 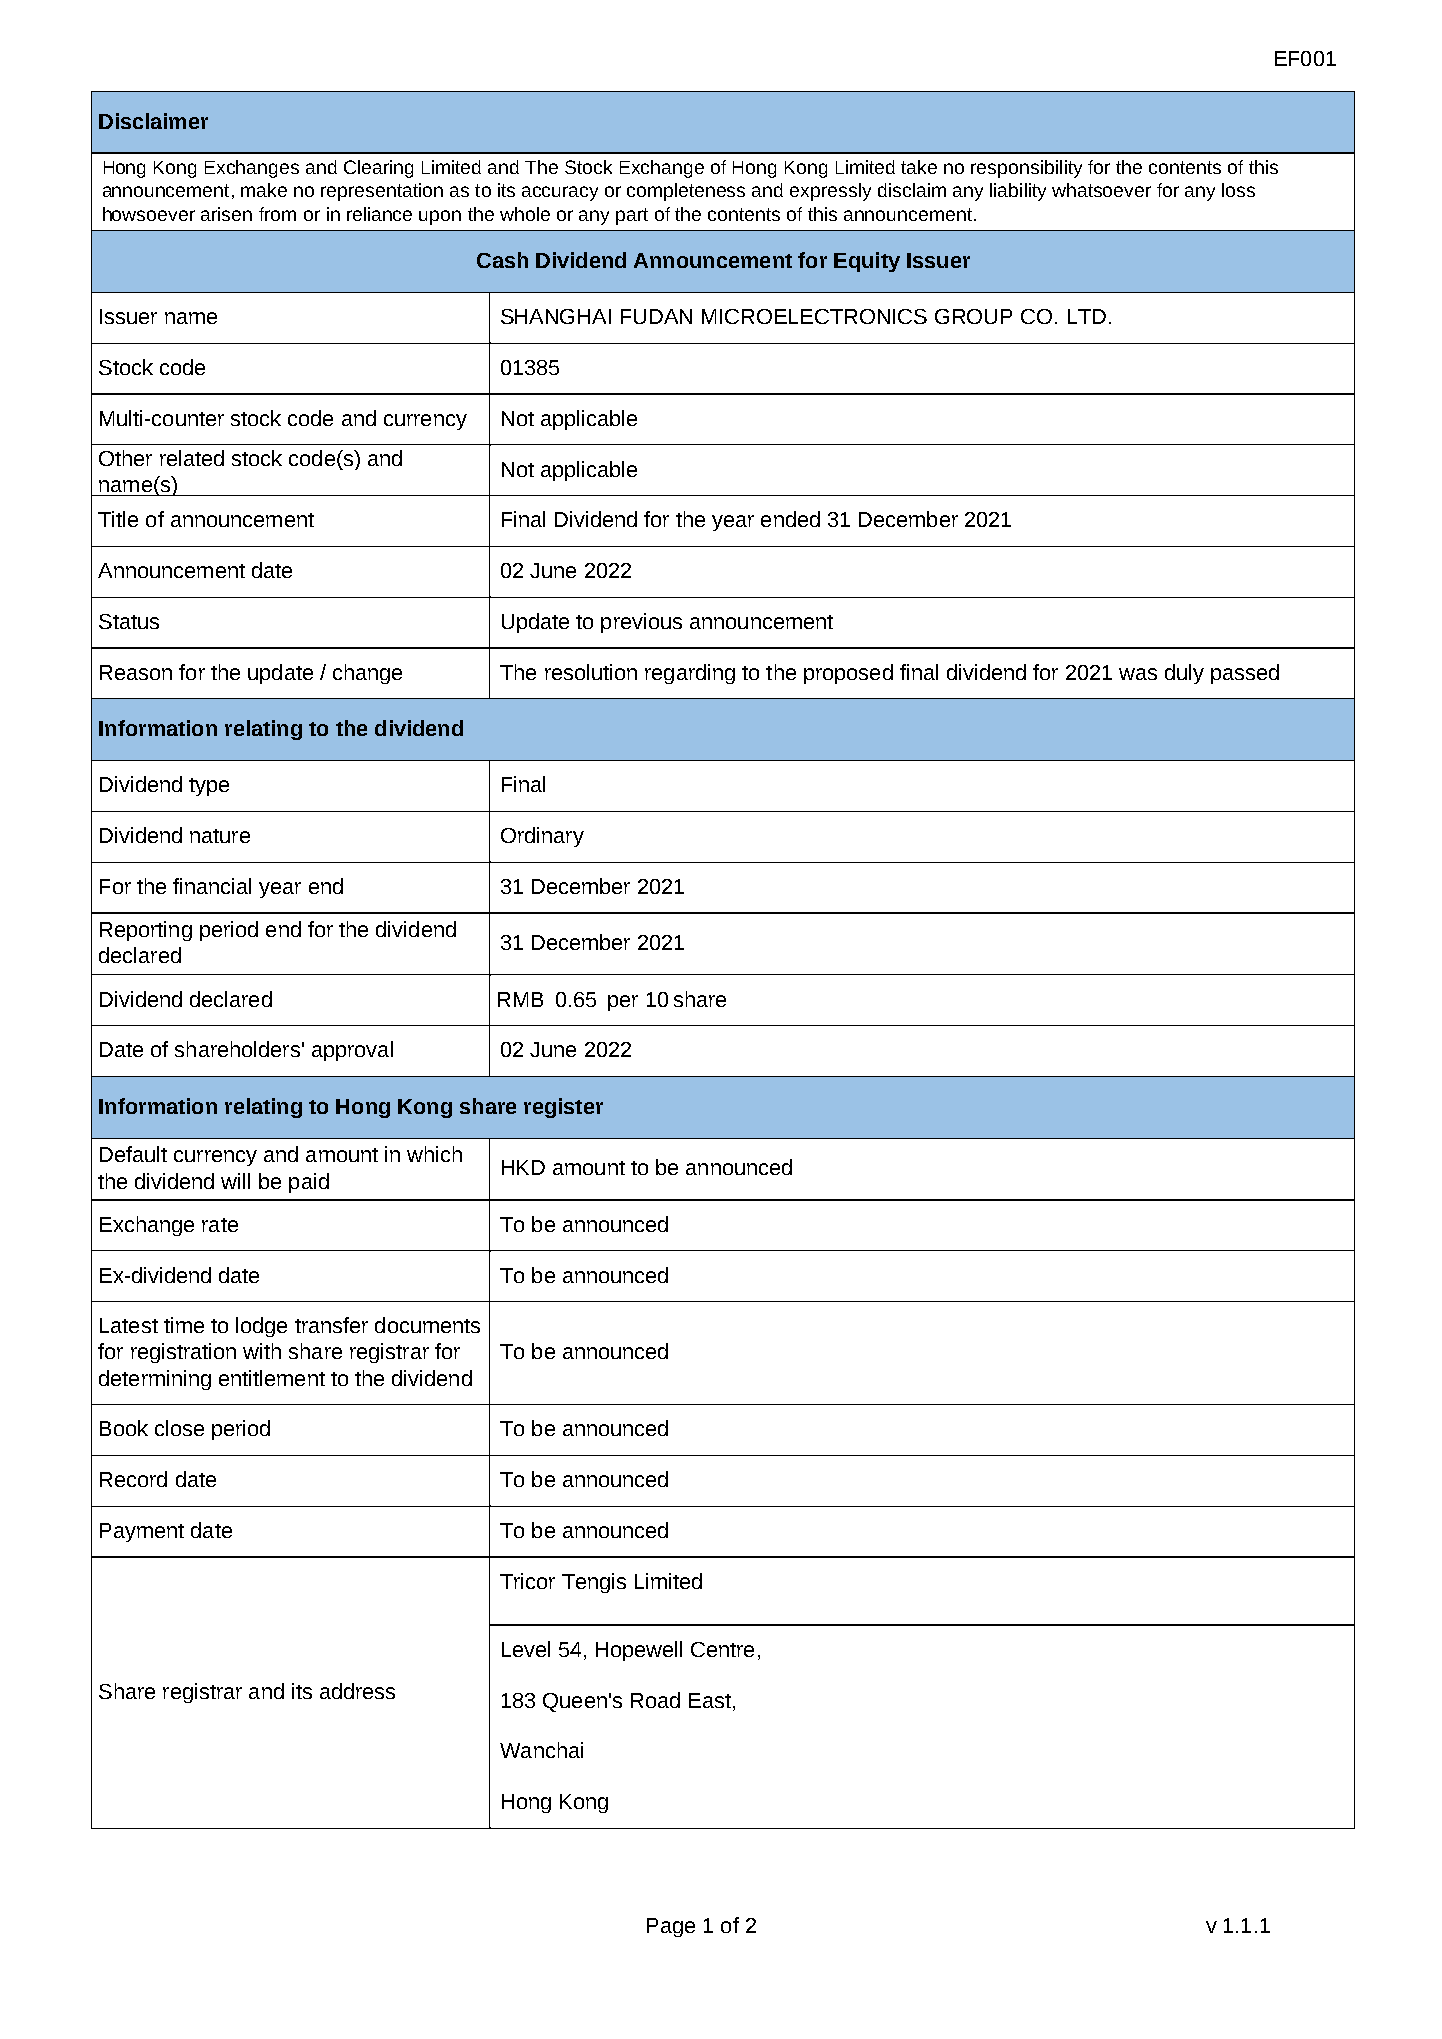 I want to click on Centre, so click(x=722, y=1649).
